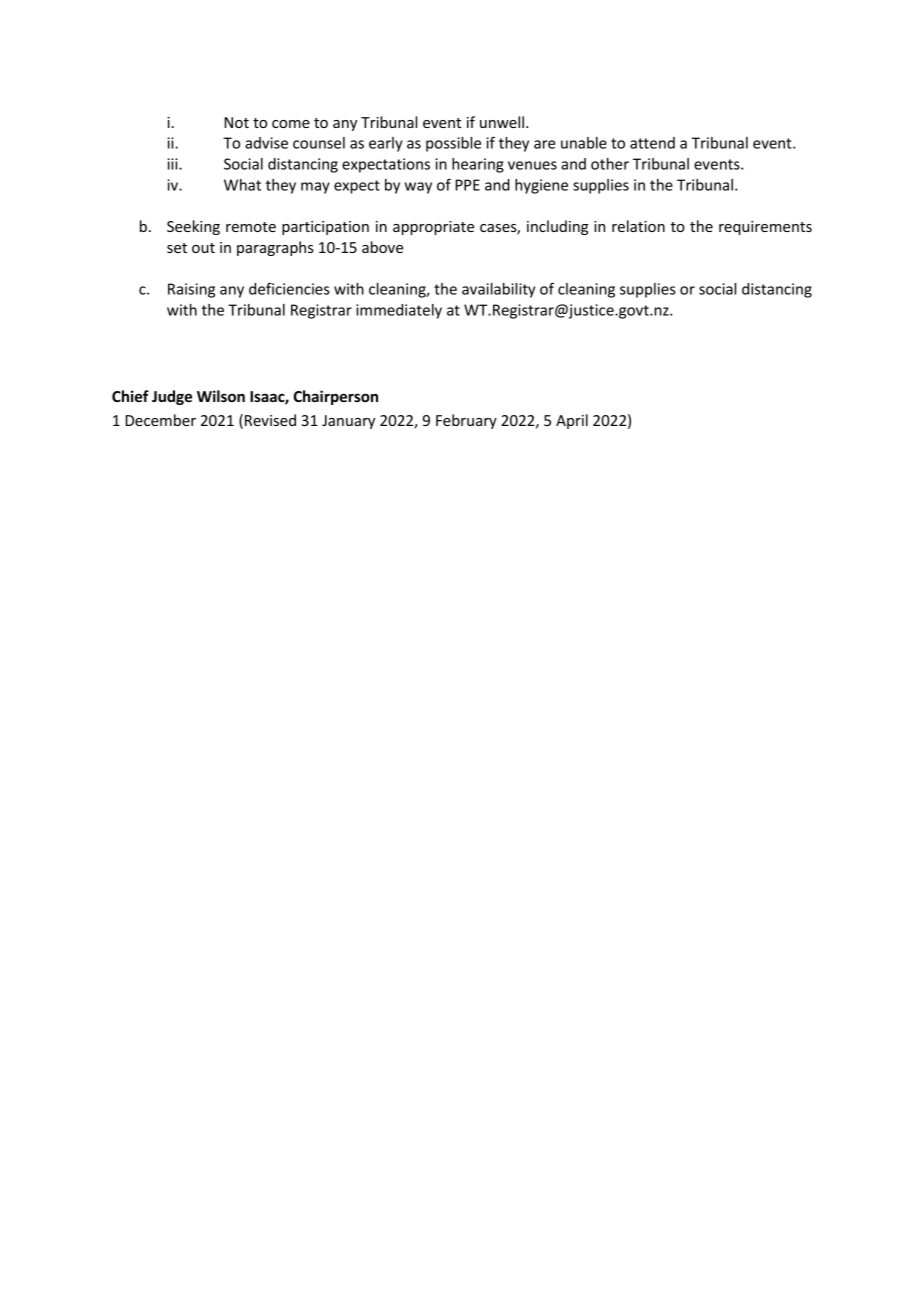 The width and height of the document is (924, 1308). What do you see at coordinates (466, 421) in the document?
I see `February` at bounding box center [466, 421].
